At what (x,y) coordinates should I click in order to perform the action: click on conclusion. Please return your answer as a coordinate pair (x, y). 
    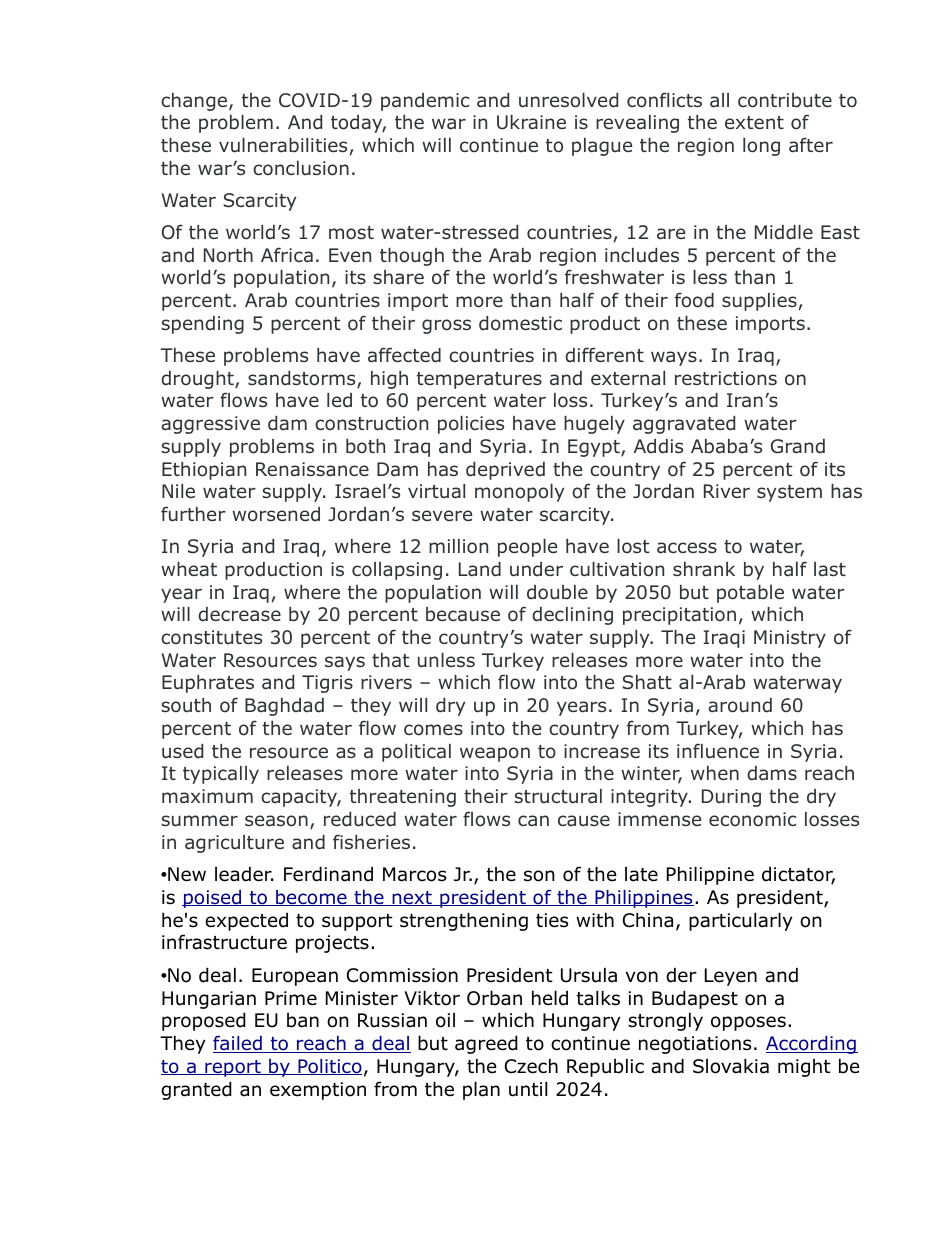
    Looking at the image, I should click on (301, 168).
